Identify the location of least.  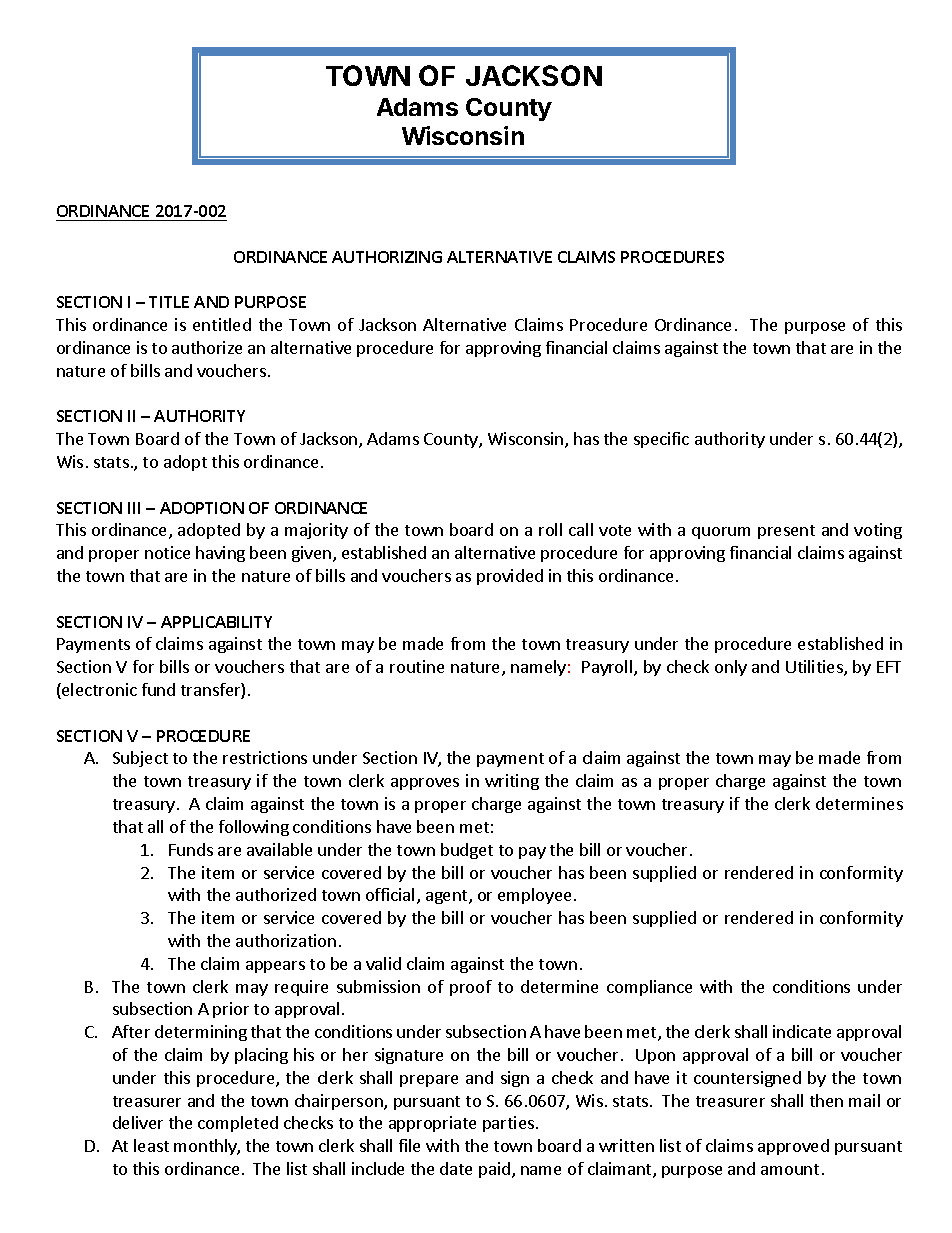
(151, 1145).
